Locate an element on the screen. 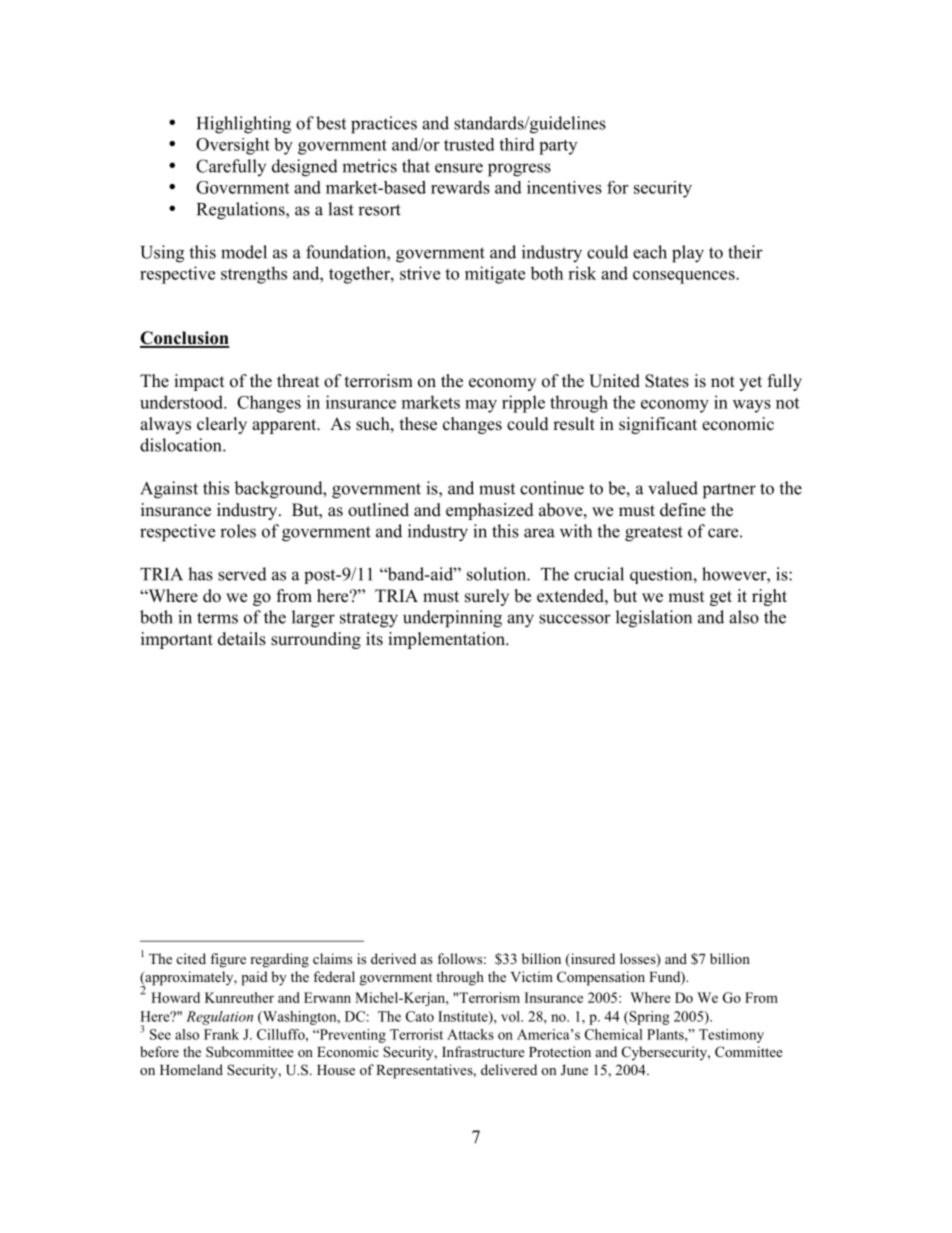  served is located at coordinates (242, 574).
